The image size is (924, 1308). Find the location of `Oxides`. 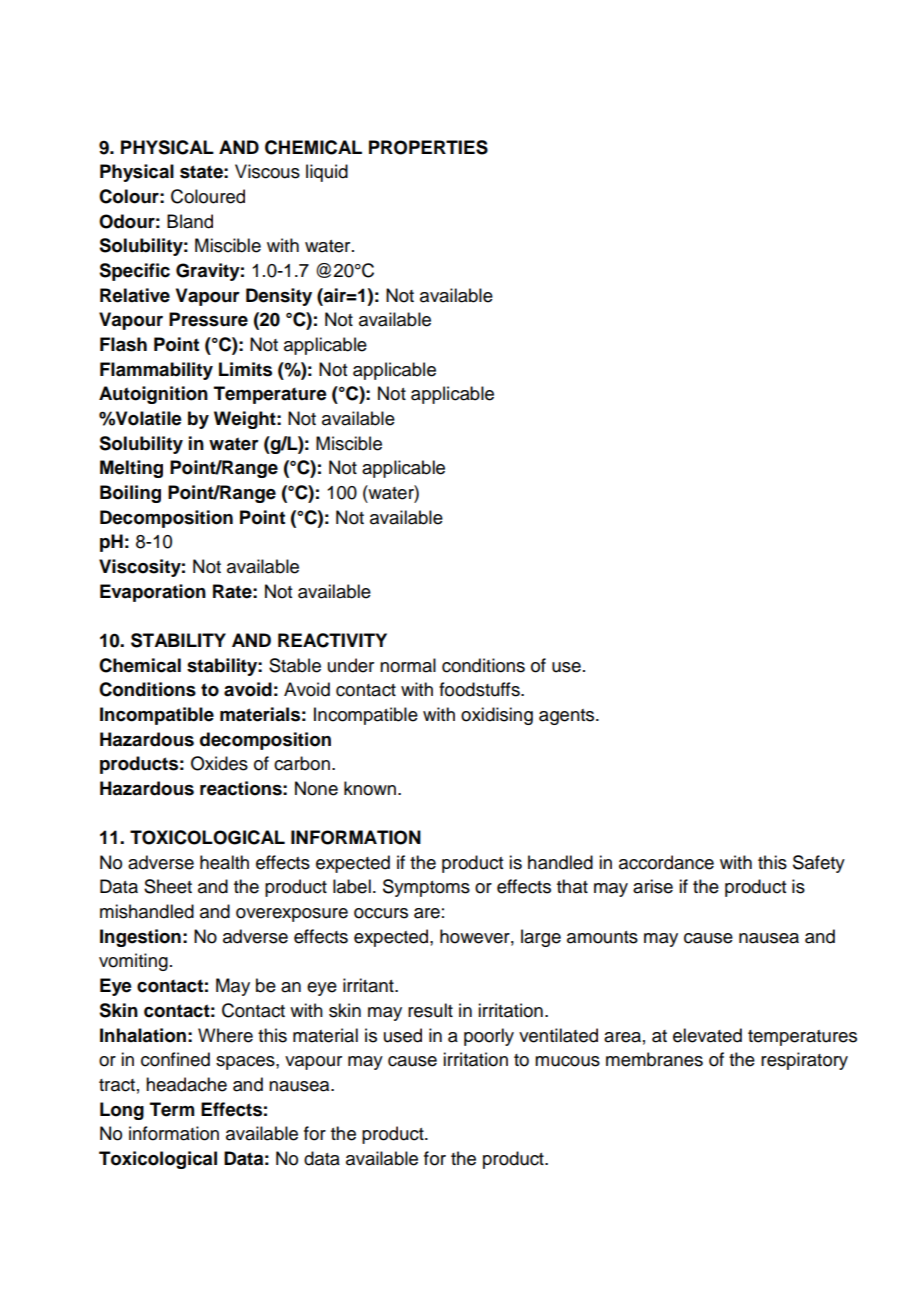

Oxides is located at coordinates (219, 763).
